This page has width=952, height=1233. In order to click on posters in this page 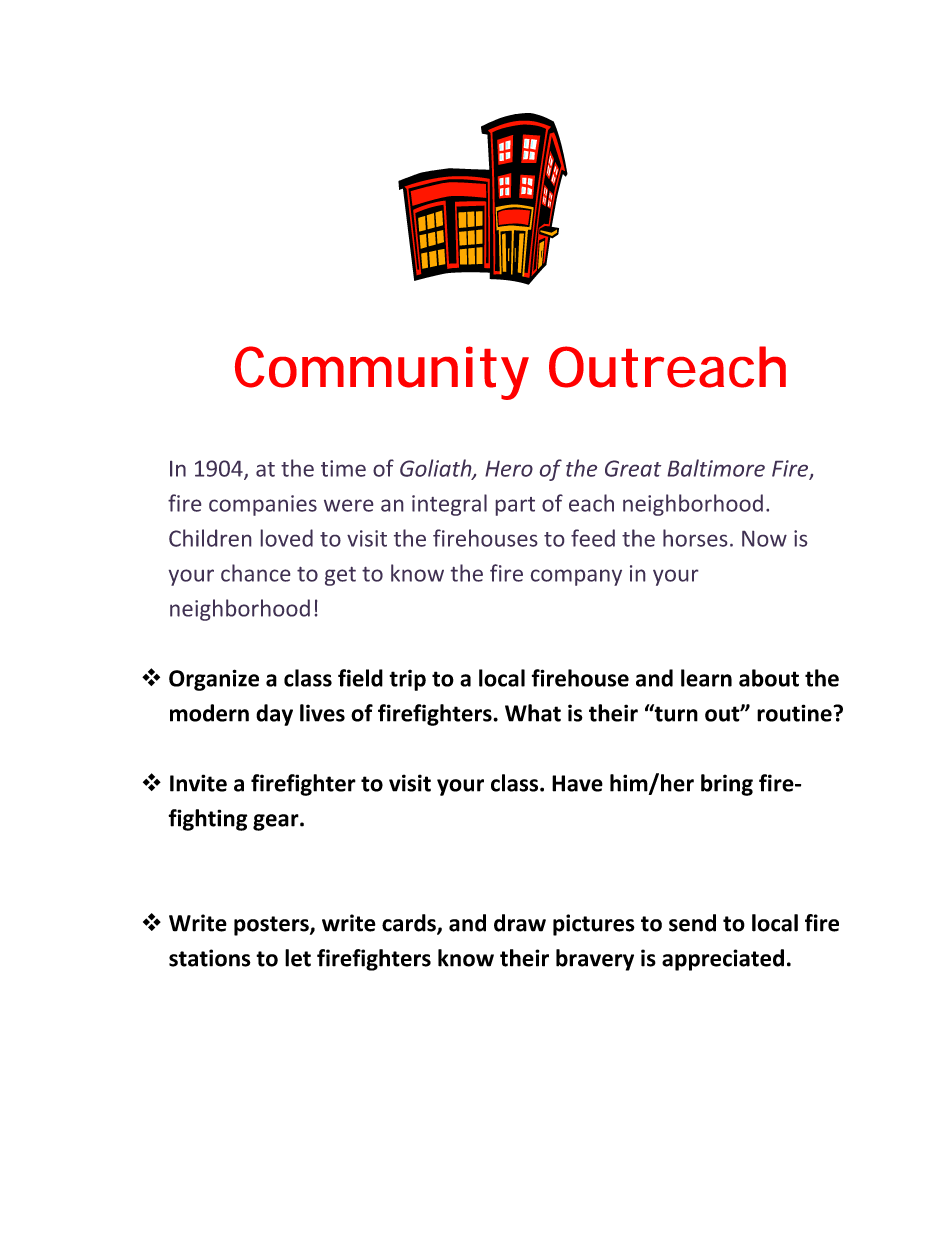, I will do `click(272, 926)`.
